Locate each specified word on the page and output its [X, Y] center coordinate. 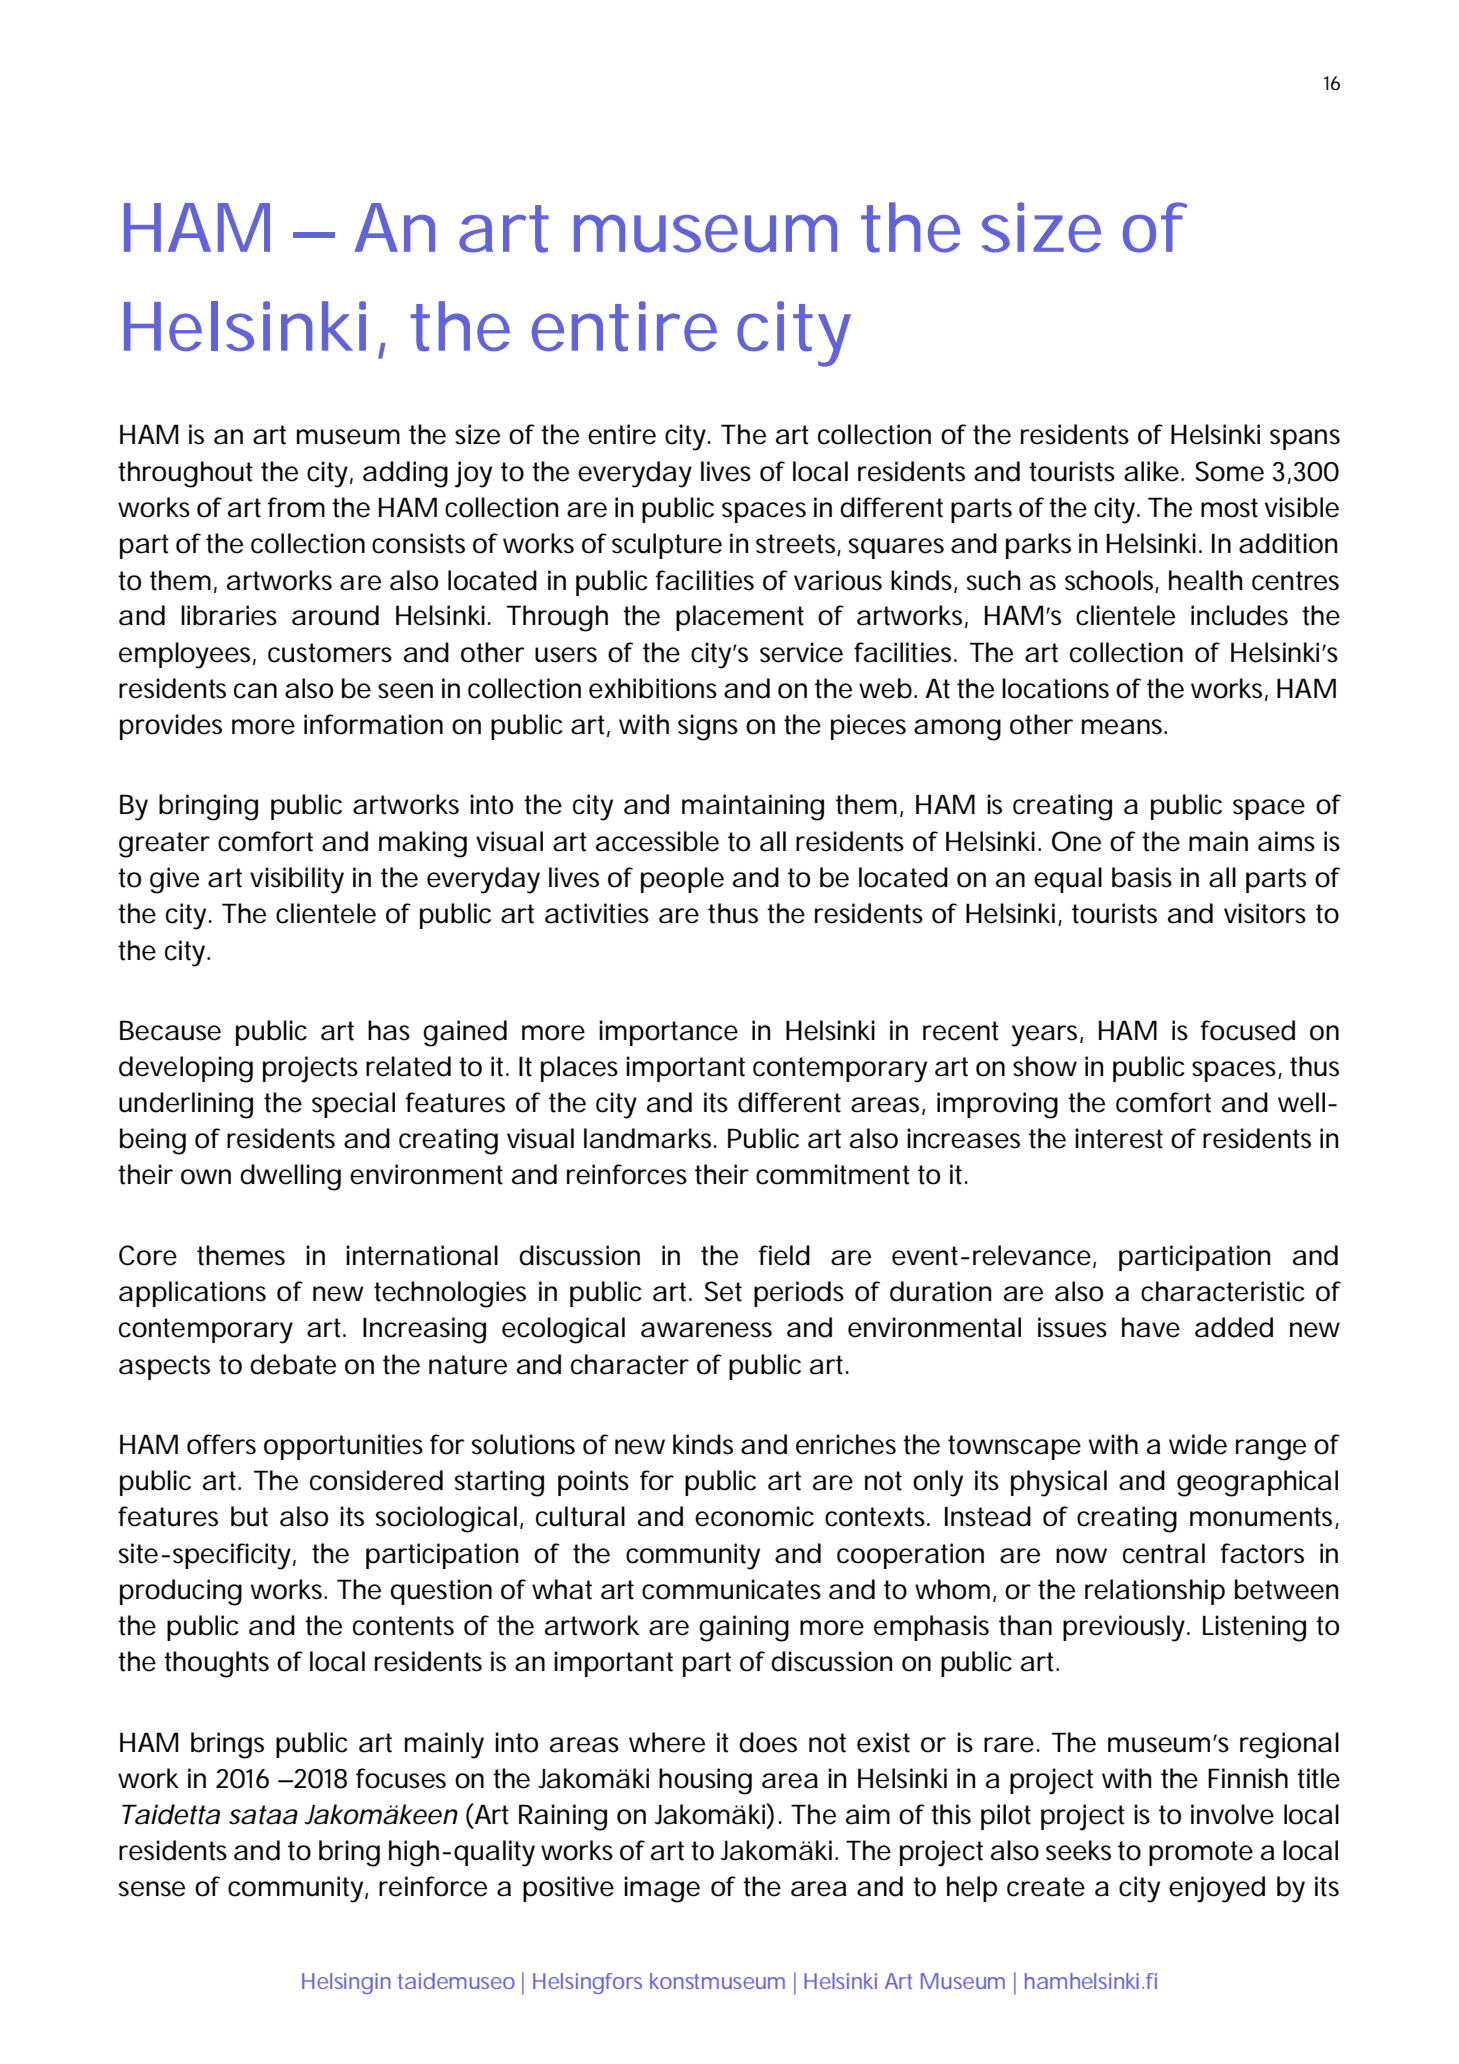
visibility [297, 880]
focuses [401, 1778]
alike [1151, 471]
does [768, 1742]
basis [1142, 877]
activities [597, 913]
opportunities [343, 1447]
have [1151, 1327]
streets [797, 545]
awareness [706, 1330]
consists [418, 543]
